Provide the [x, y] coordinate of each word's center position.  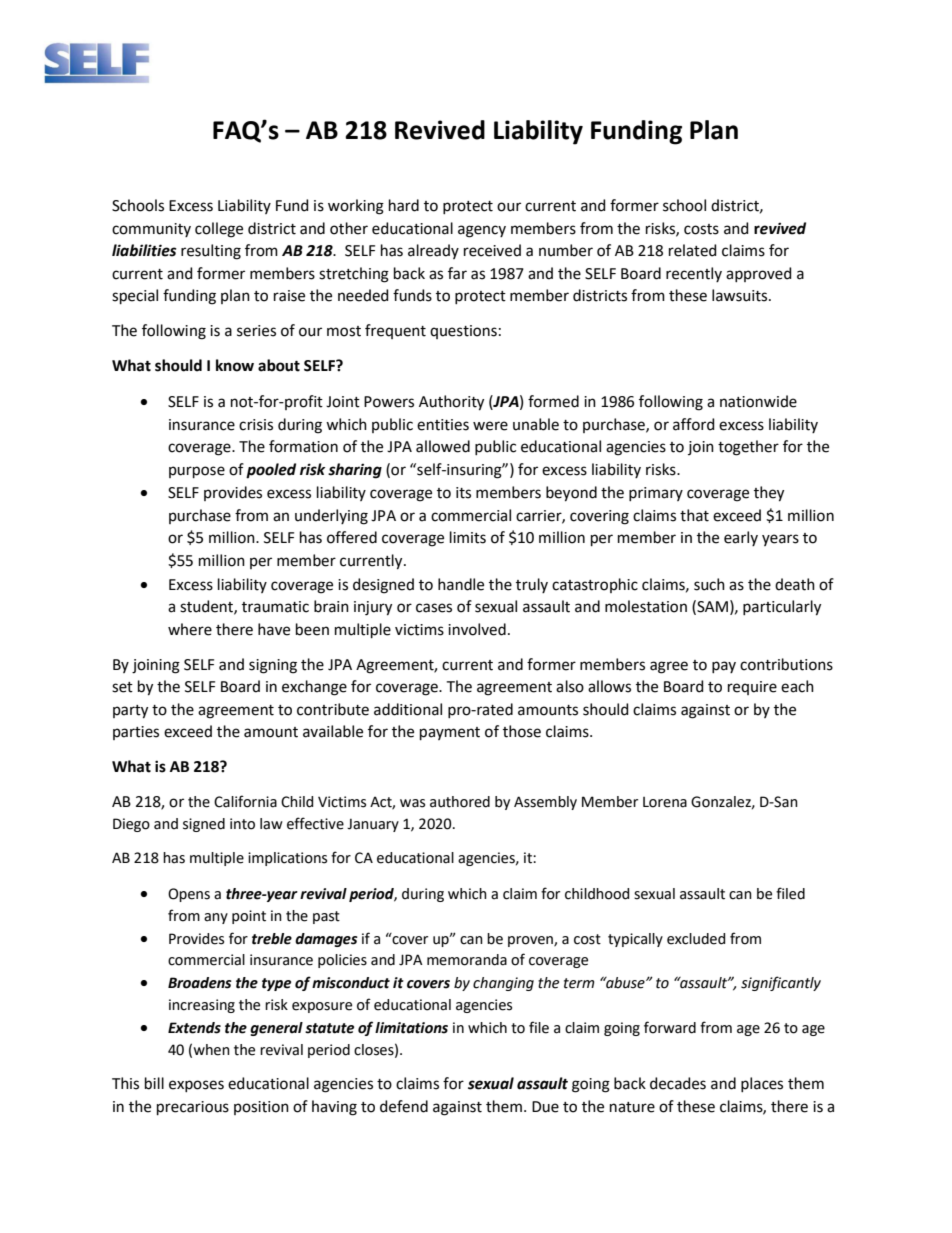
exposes [196, 1086]
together [748, 448]
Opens [189, 895]
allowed [443, 446]
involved [477, 629]
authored [460, 802]
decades [678, 1083]
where [190, 629]
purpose [197, 472]
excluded [696, 939]
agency [482, 231]
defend [404, 1106]
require [752, 688]
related [693, 250]
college [219, 230]
